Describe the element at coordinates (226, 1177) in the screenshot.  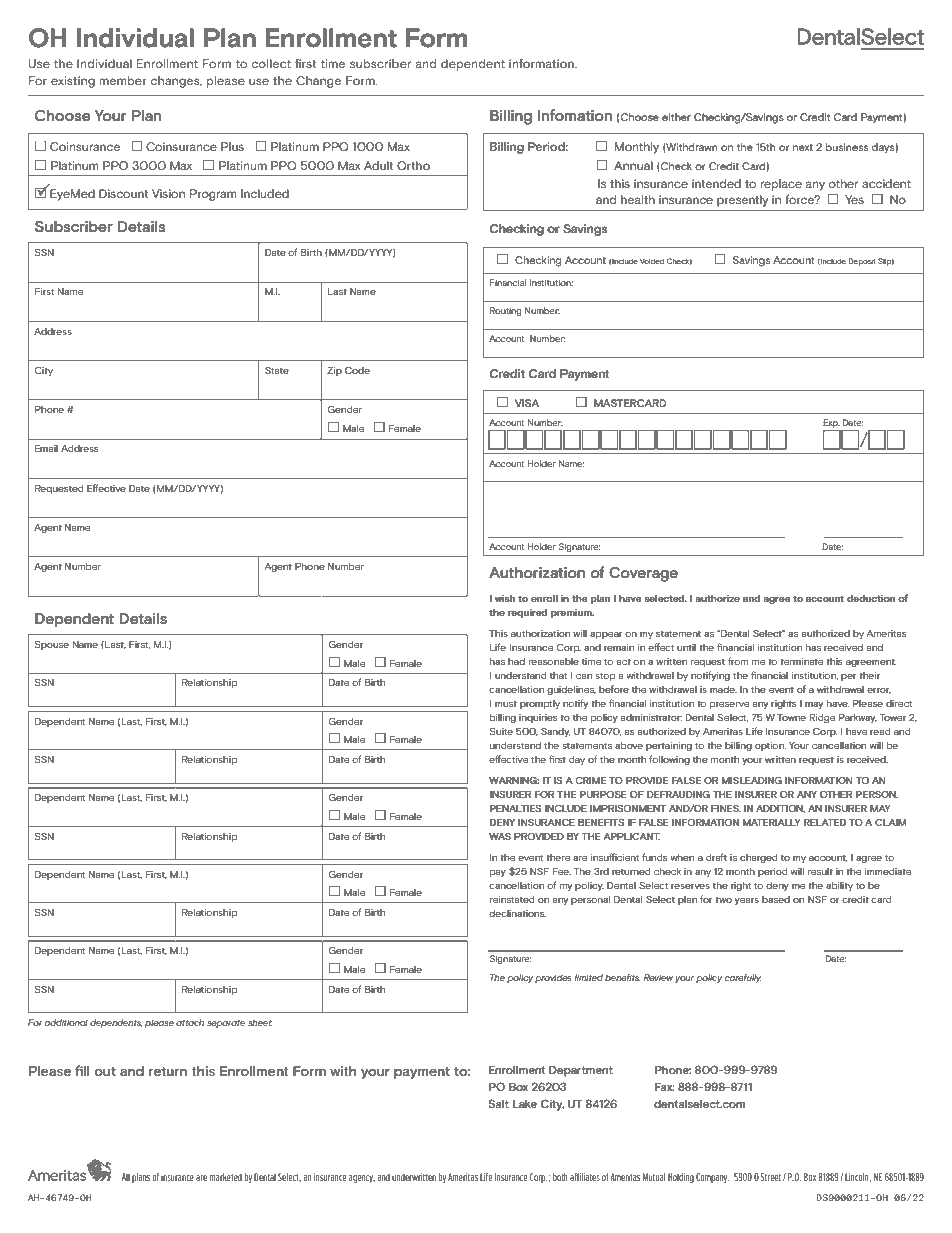
I see `marketed` at that location.
